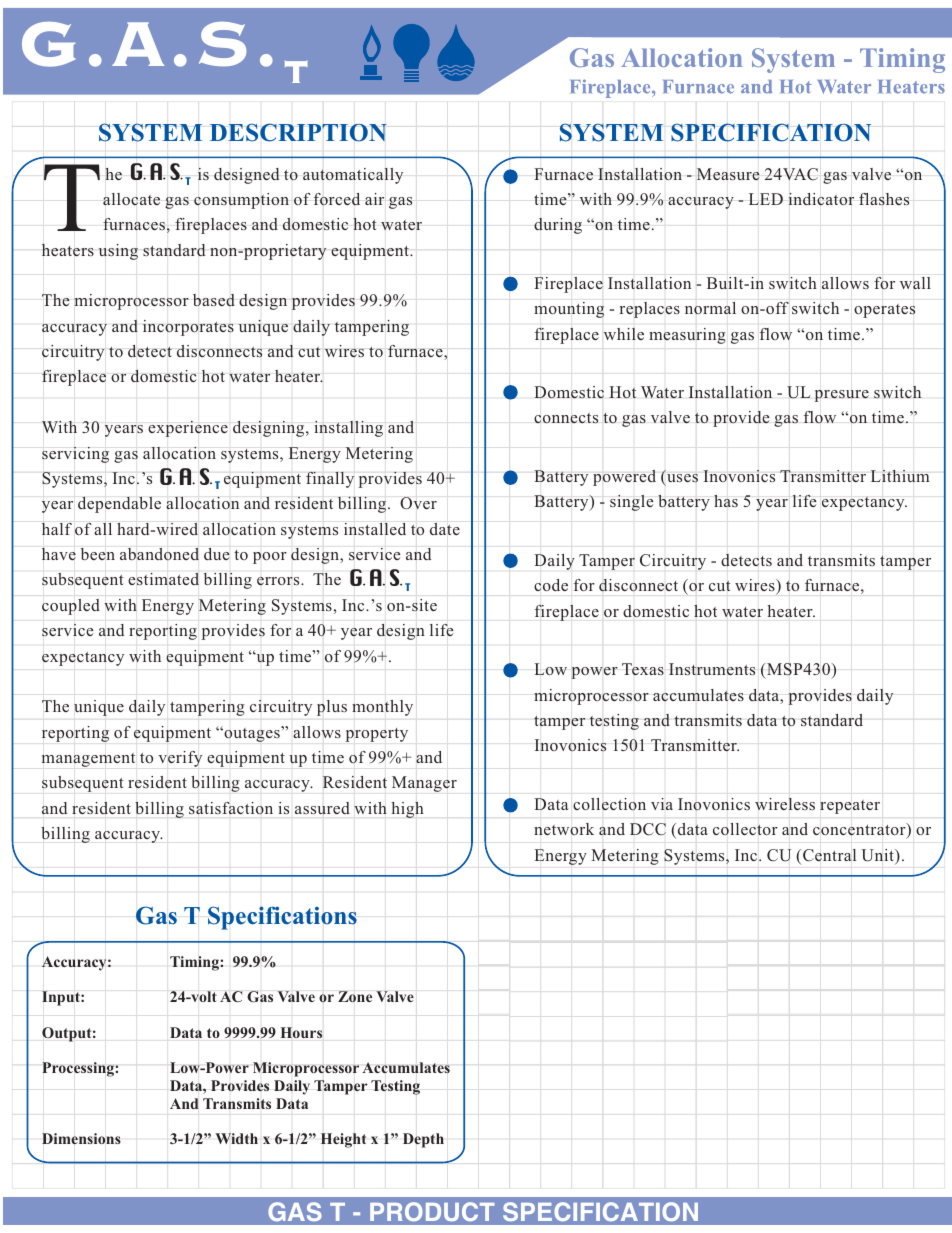  What do you see at coordinates (241, 201) in the screenshot?
I see `consumption` at bounding box center [241, 201].
